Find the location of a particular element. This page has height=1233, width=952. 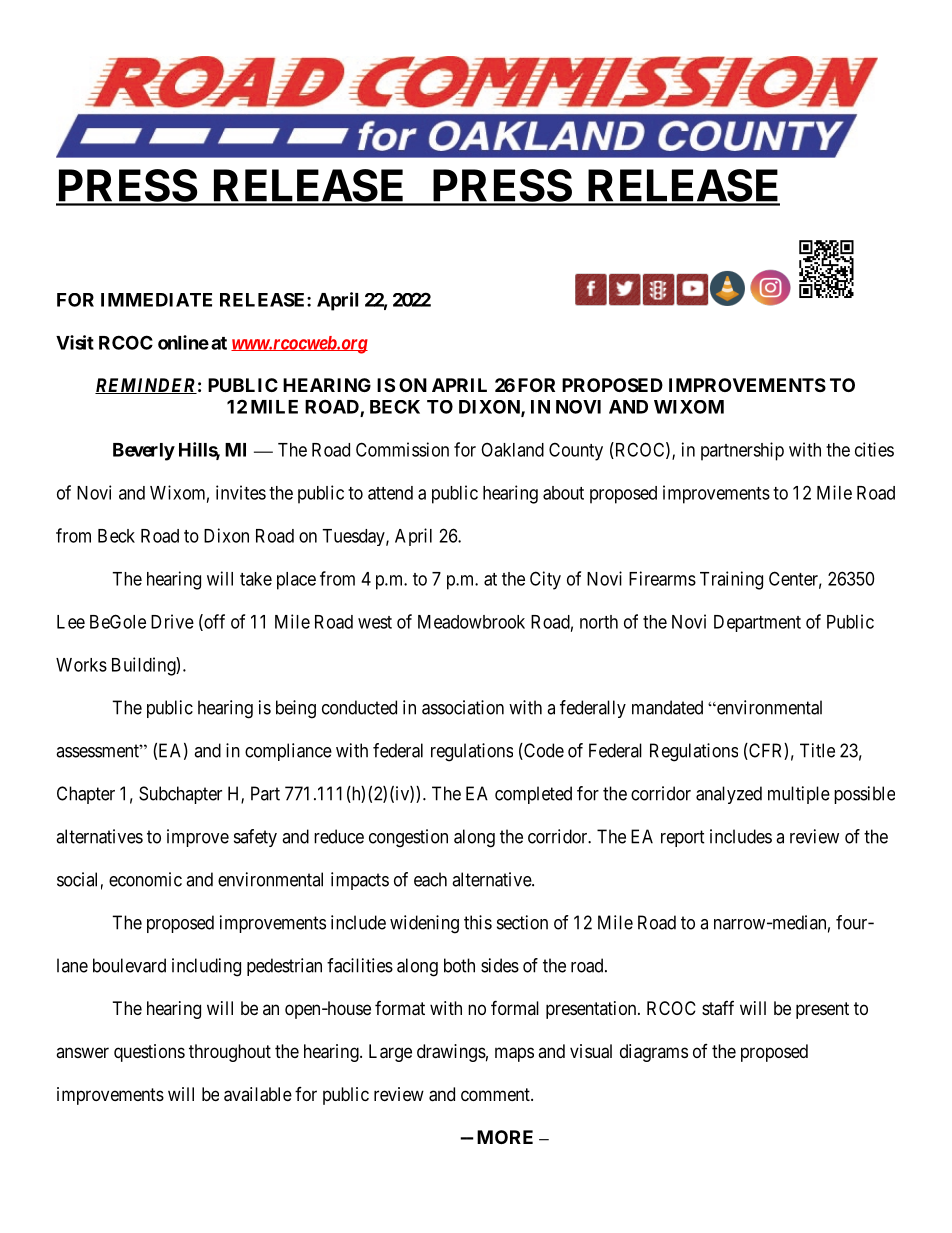

available is located at coordinates (258, 1094).
